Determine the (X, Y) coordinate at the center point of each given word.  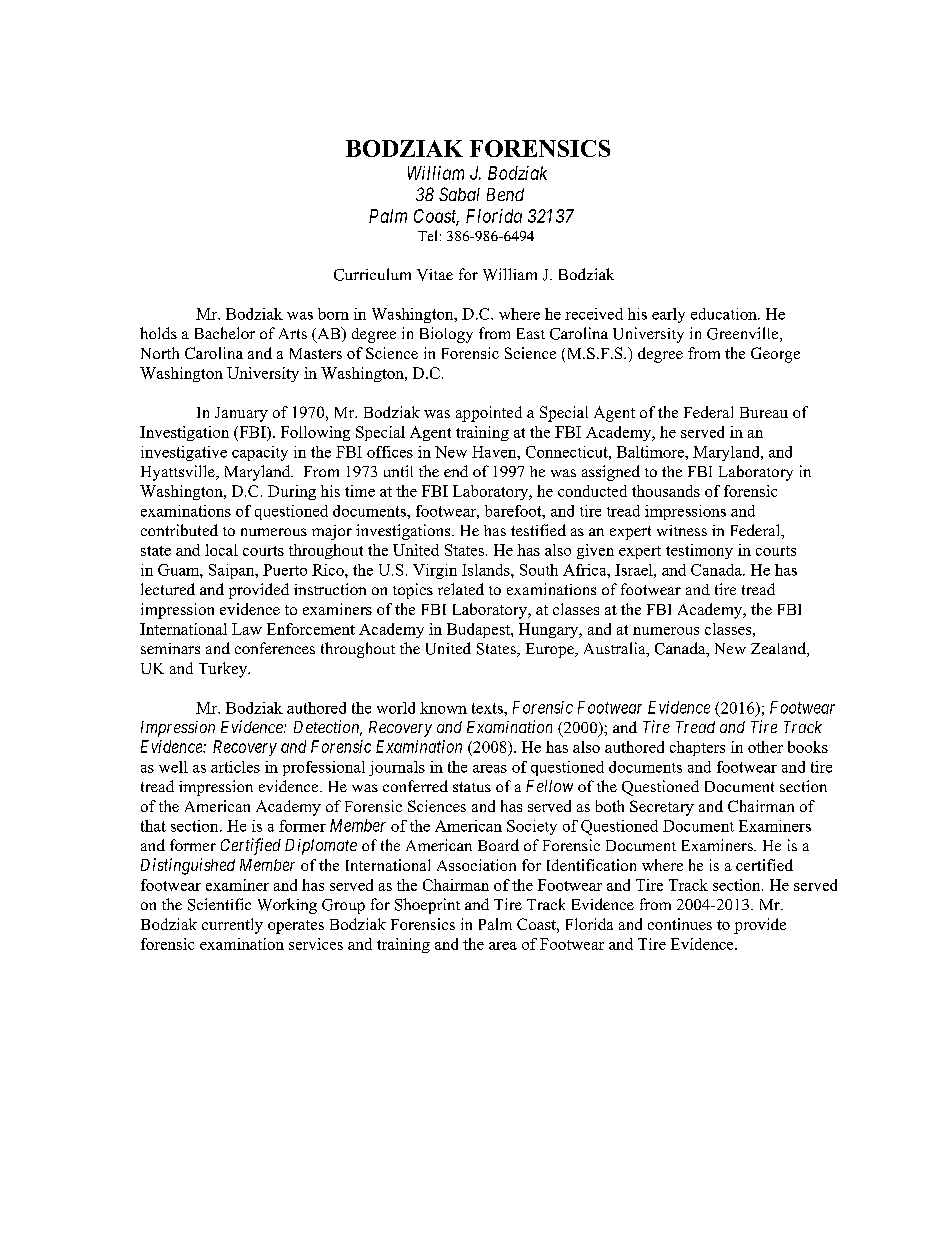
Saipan (233, 571)
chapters (697, 748)
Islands (487, 570)
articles (235, 767)
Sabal (459, 194)
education (725, 314)
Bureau (764, 412)
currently (232, 926)
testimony (699, 551)
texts (488, 708)
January (241, 414)
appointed (489, 414)
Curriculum (372, 274)
